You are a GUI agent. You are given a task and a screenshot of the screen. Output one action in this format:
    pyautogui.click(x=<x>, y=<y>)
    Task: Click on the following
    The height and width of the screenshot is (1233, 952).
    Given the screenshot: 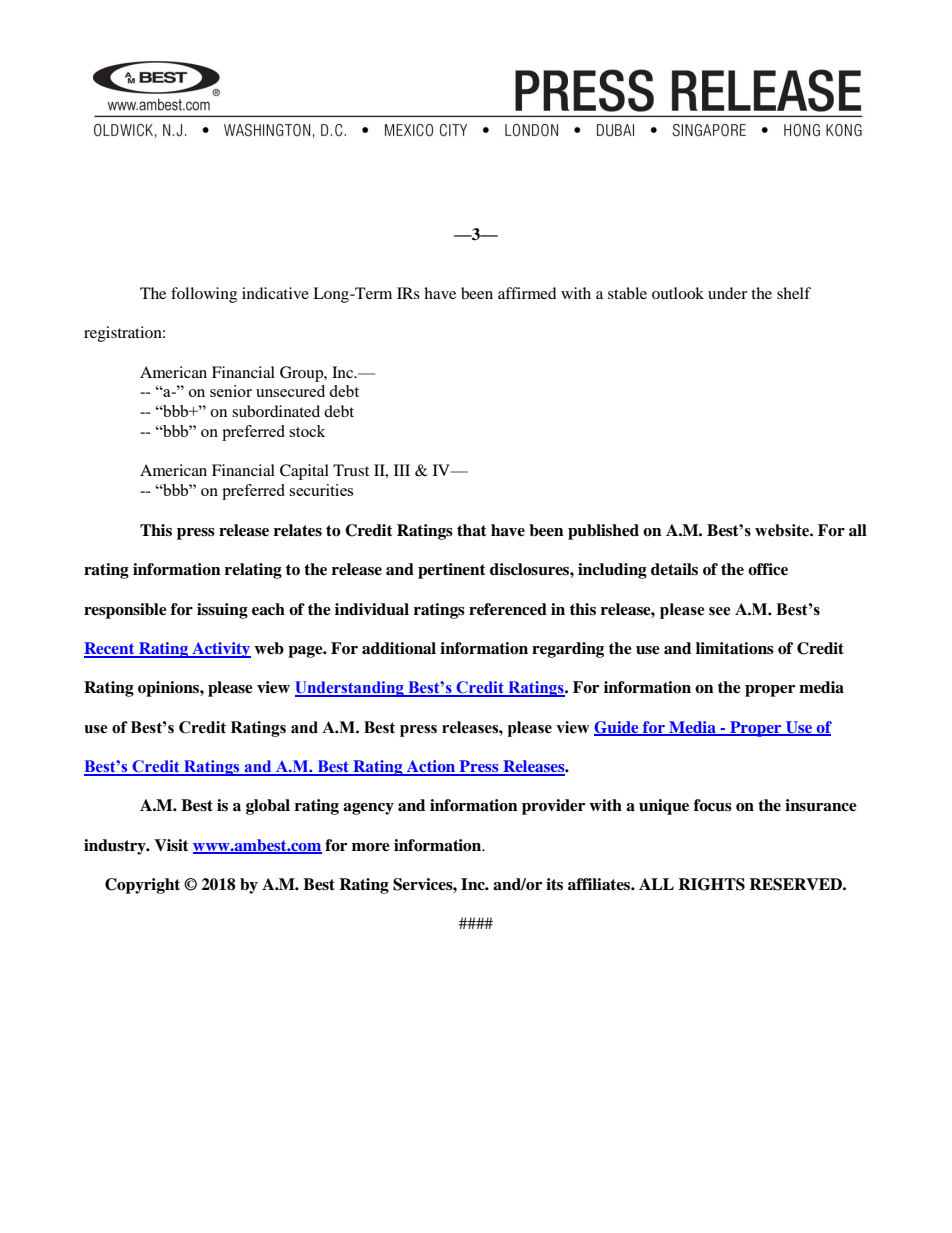 What is the action you would take?
    pyautogui.click(x=204, y=295)
